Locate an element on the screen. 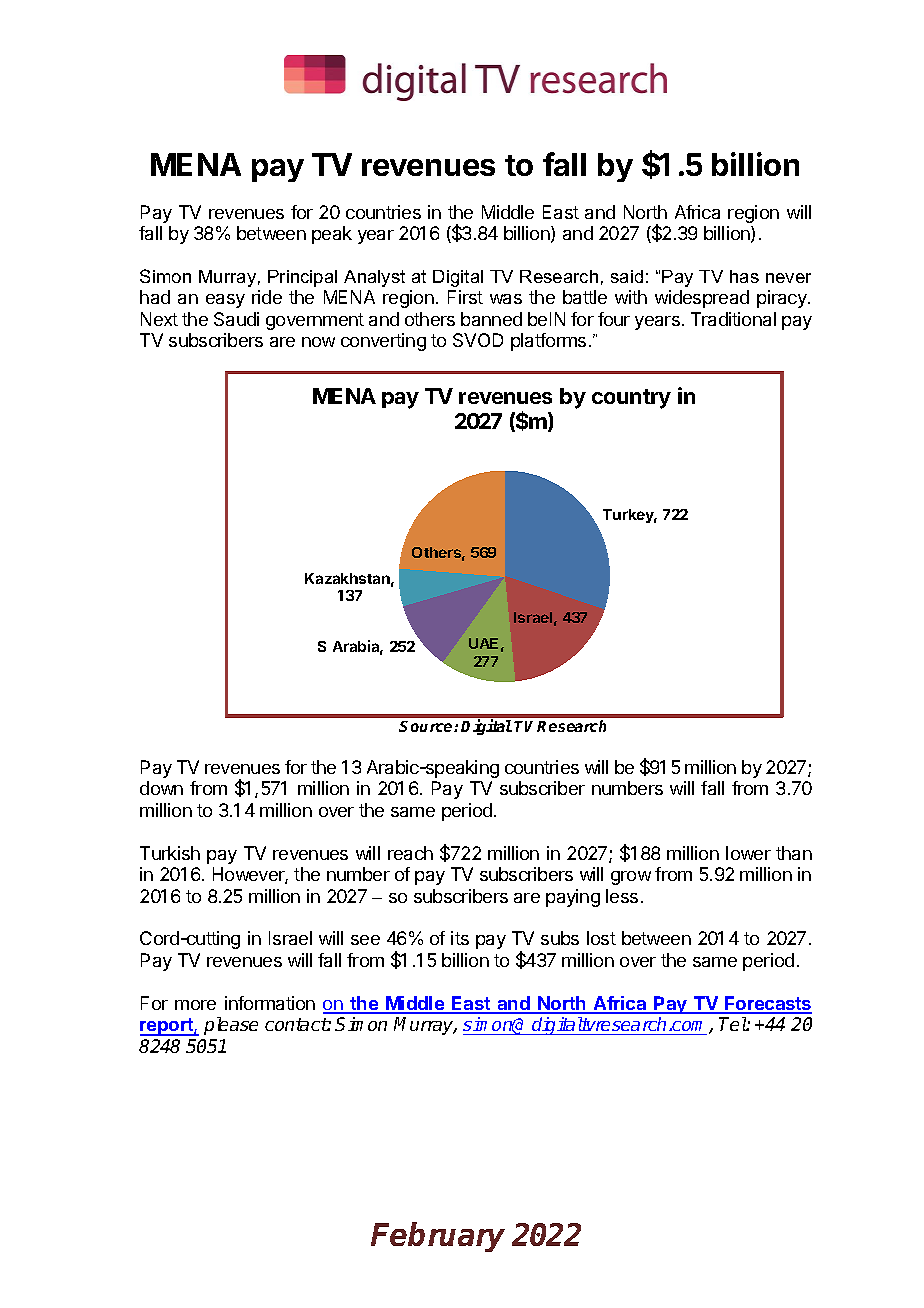 This screenshot has height=1308, width=924. February is located at coordinates (438, 1237).
